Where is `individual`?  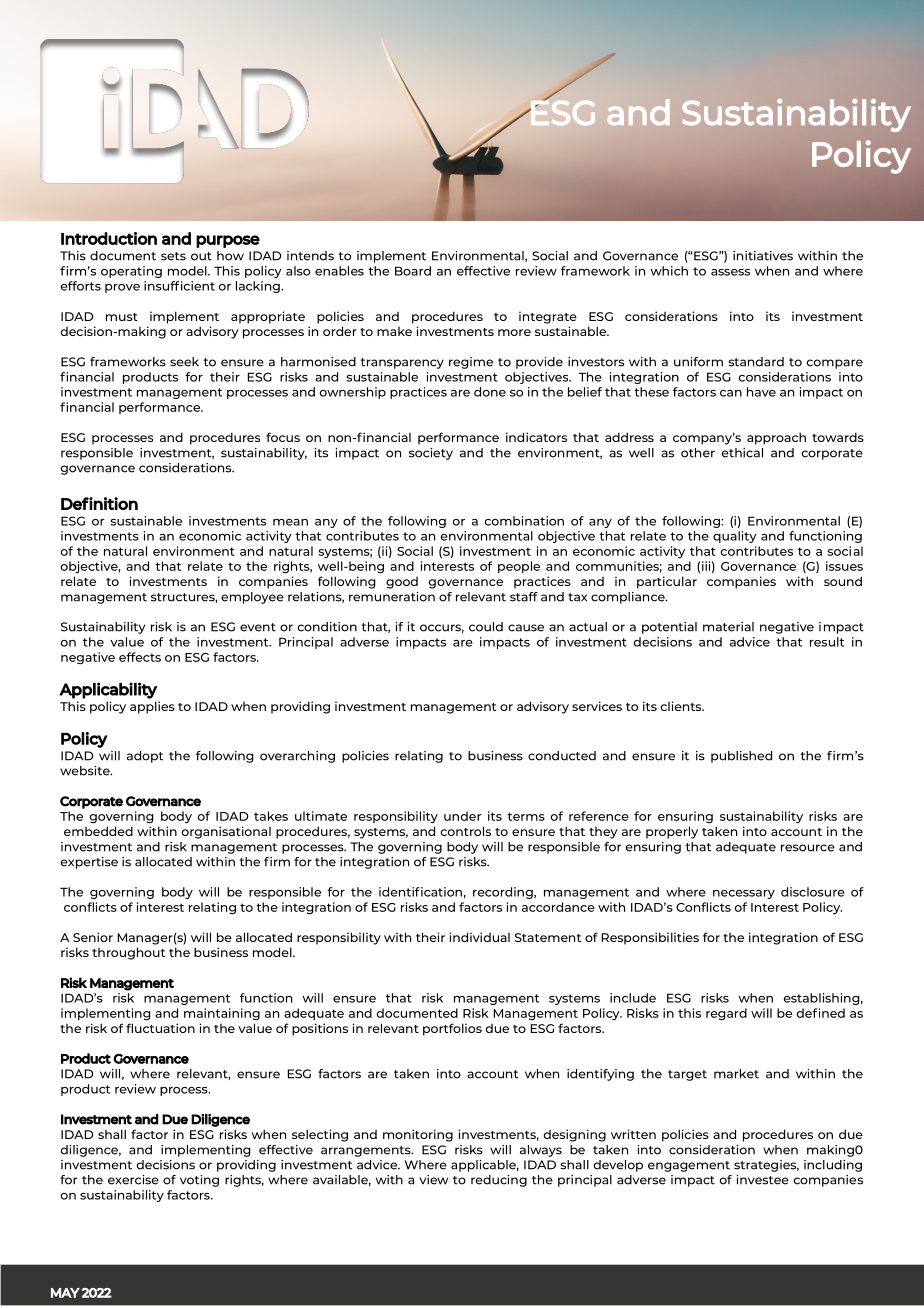
individual is located at coordinates (479, 937).
